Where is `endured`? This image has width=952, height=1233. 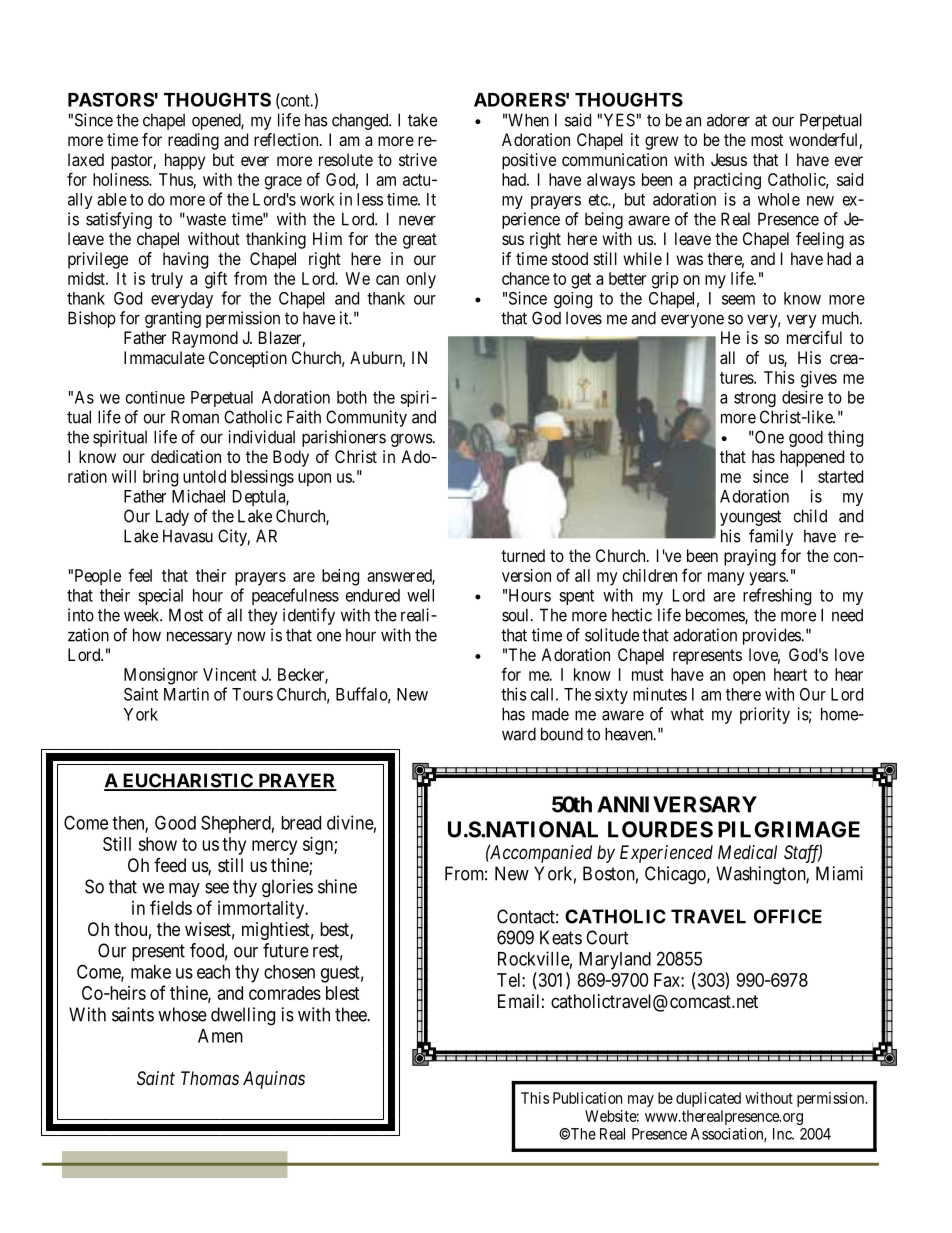 endured is located at coordinates (373, 595).
